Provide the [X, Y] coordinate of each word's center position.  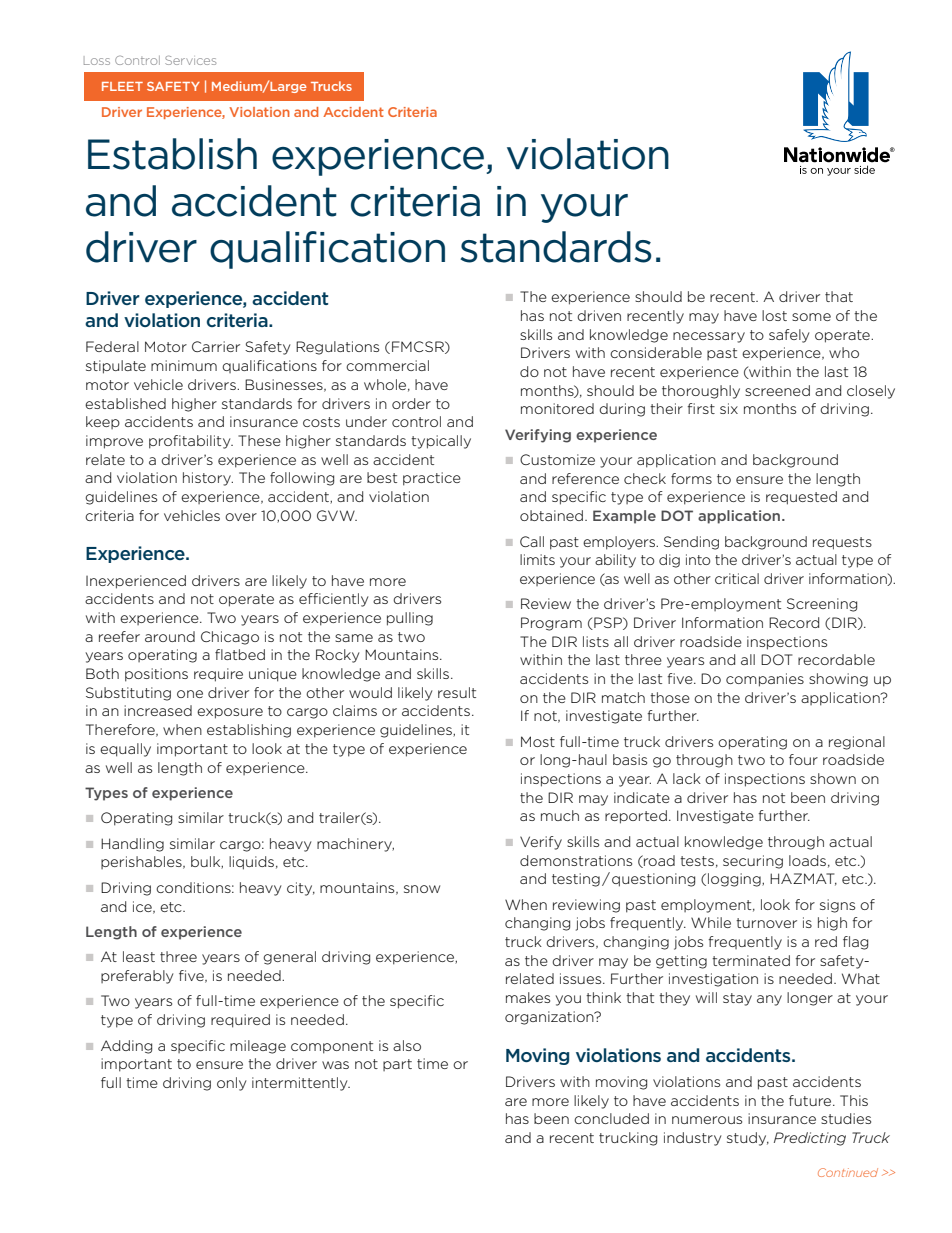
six [729, 408]
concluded [611, 1118]
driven [599, 315]
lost [774, 315]
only [232, 1084]
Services [190, 60]
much [560, 815]
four [803, 759]
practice [432, 479]
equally [125, 750]
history [208, 479]
